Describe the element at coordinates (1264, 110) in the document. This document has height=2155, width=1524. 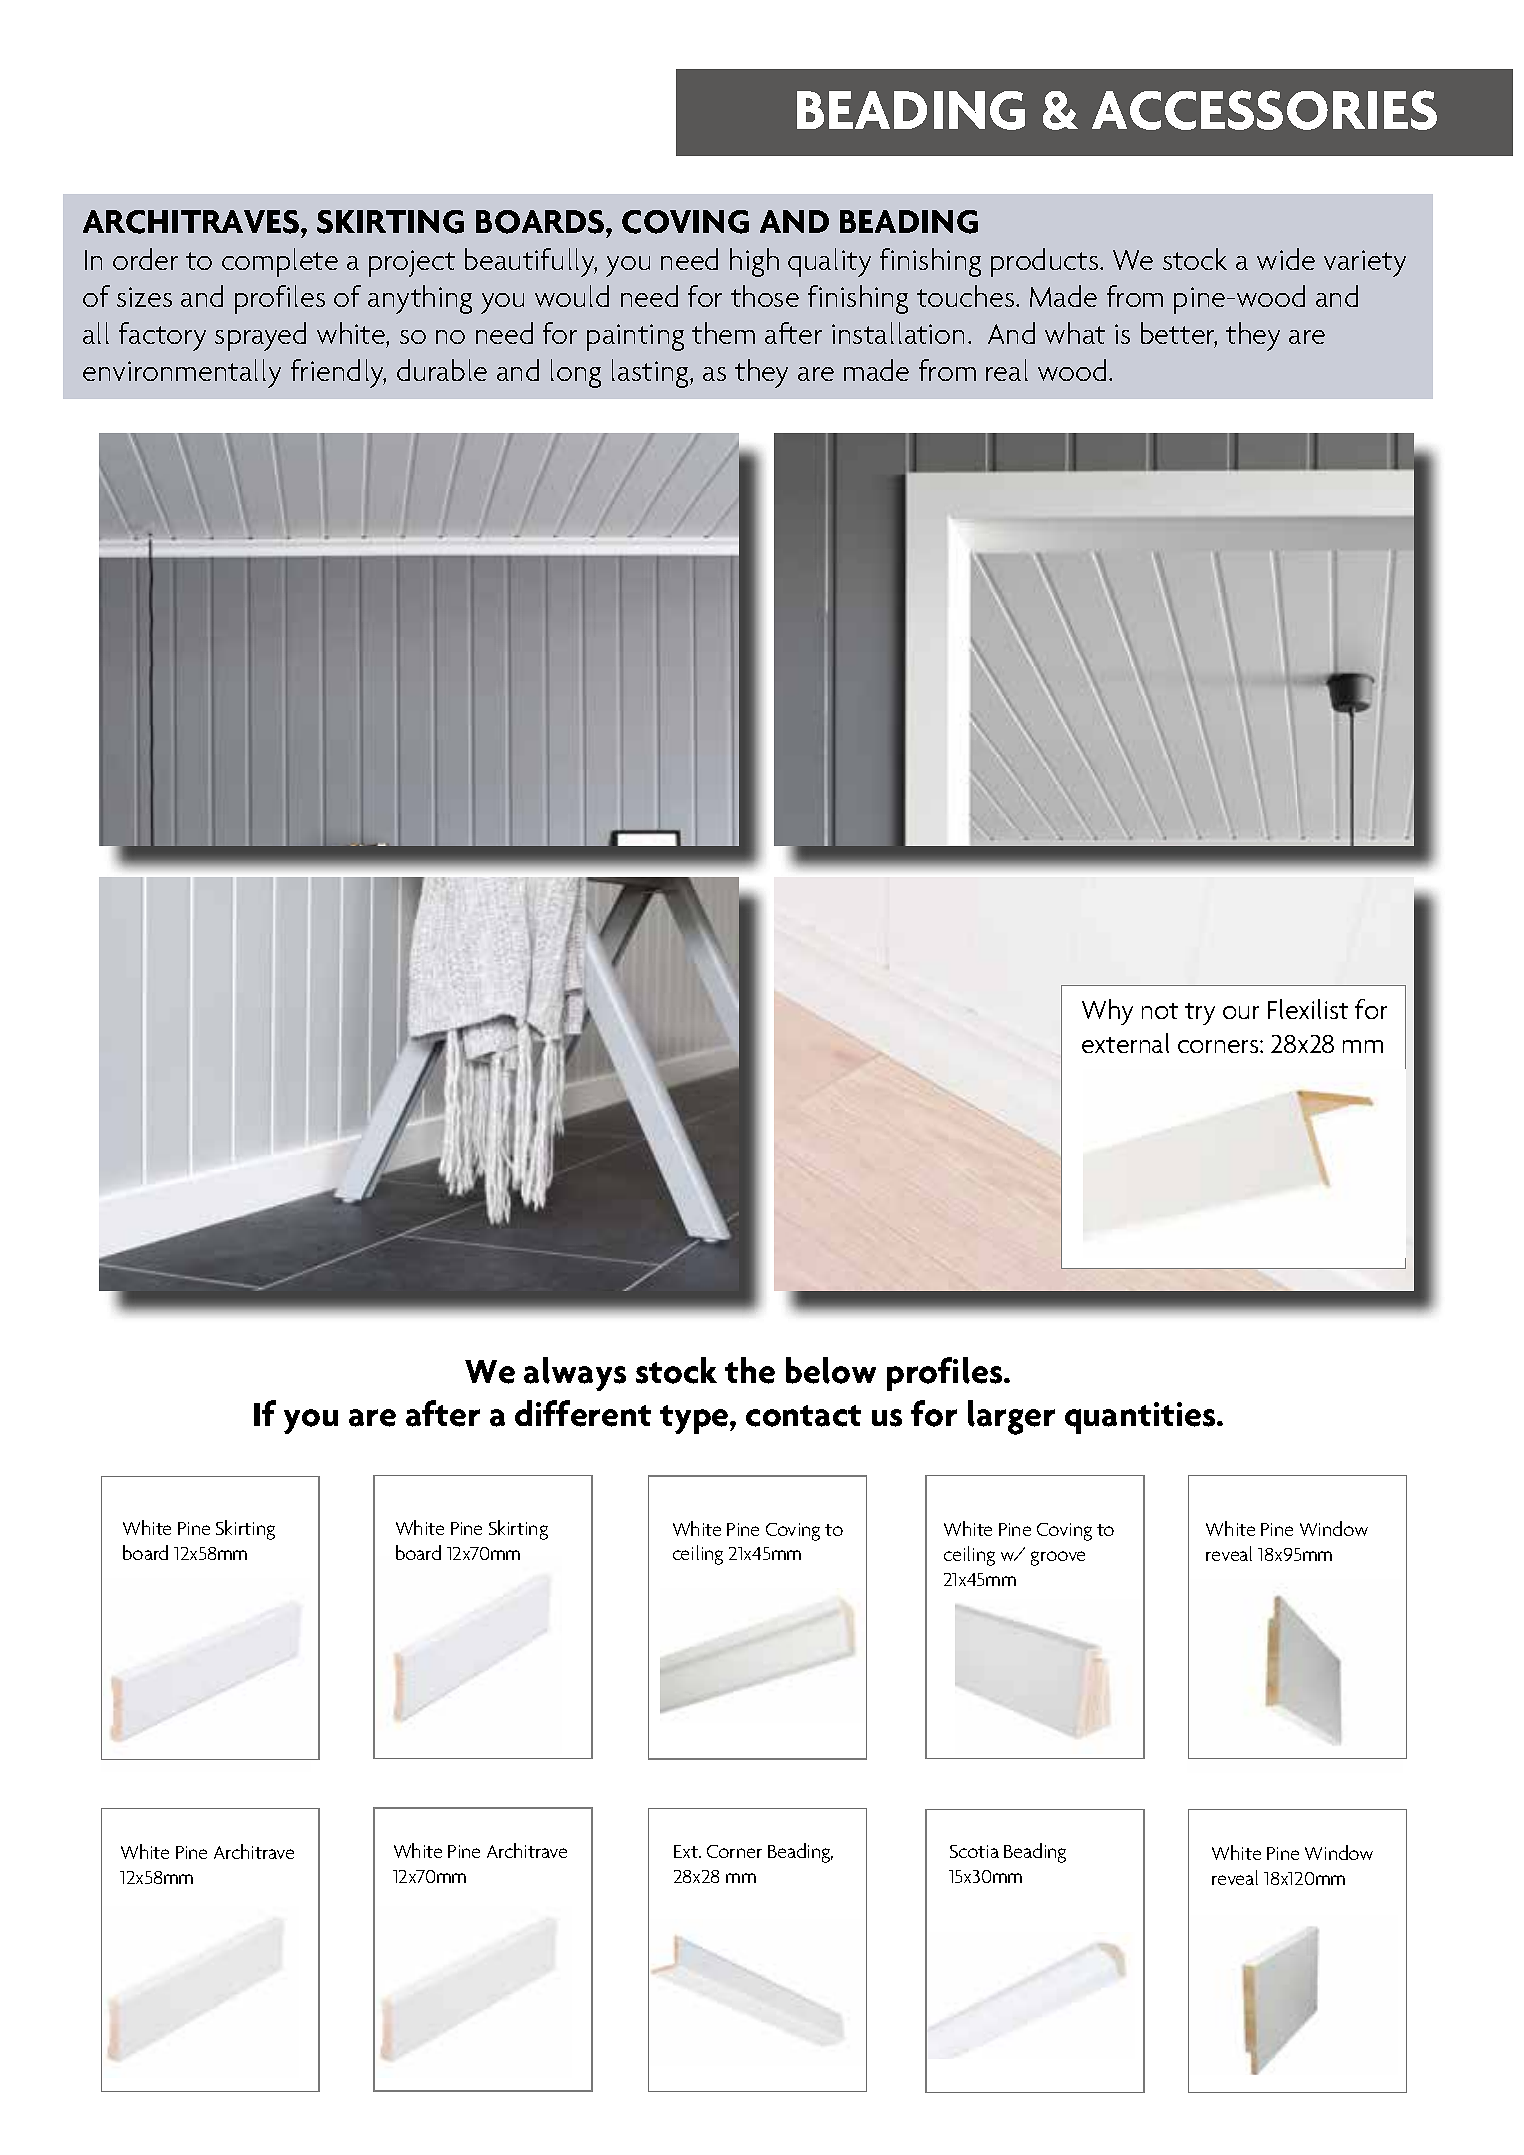
I see `ACCESSORIES` at that location.
